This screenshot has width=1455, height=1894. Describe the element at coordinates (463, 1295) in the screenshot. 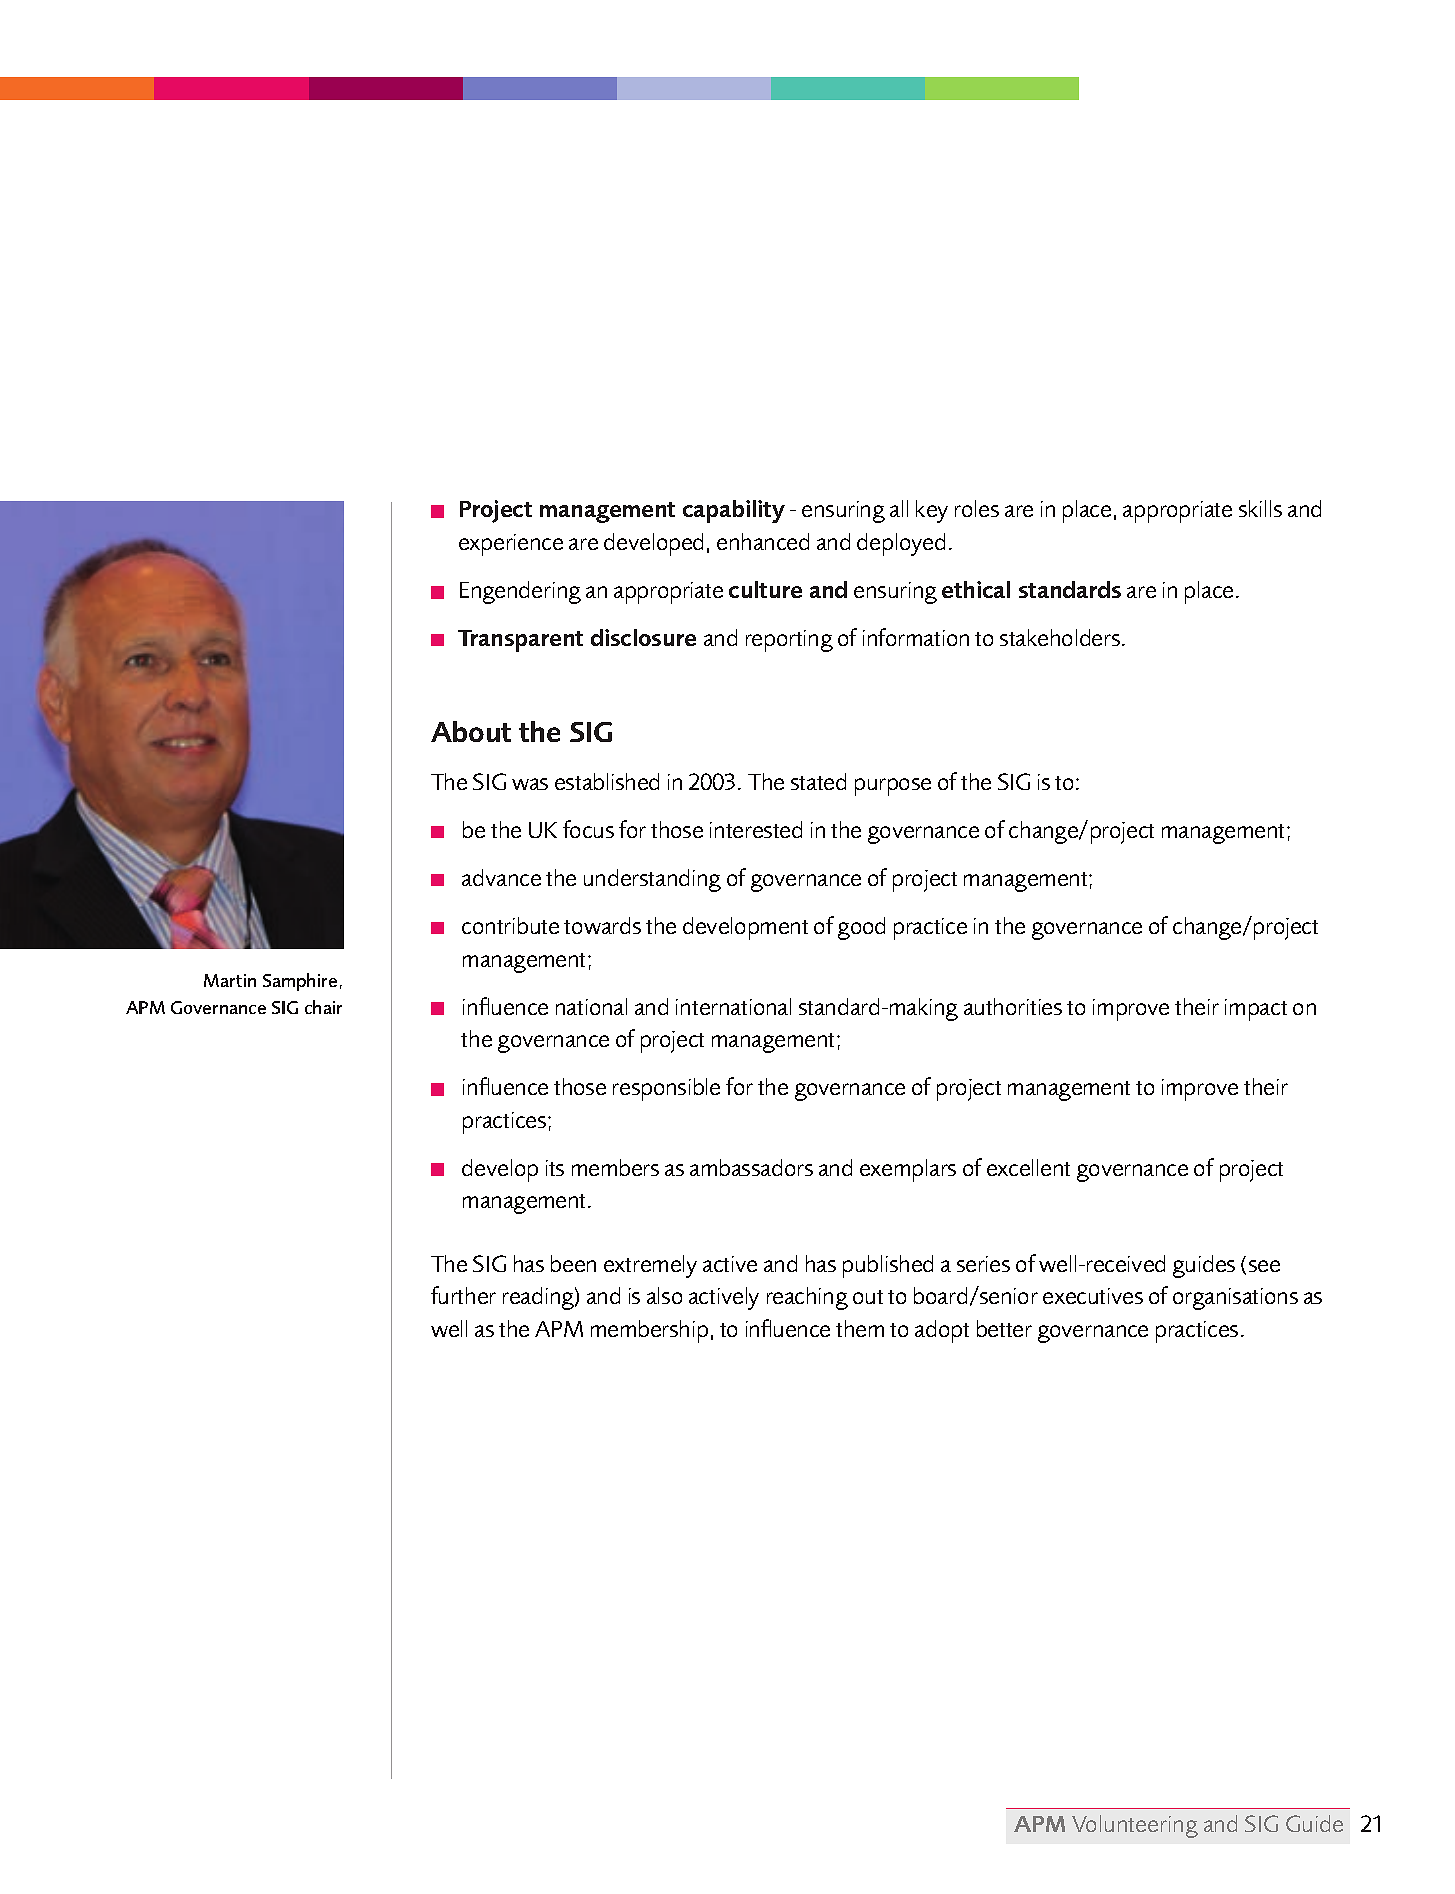

I see `further` at that location.
